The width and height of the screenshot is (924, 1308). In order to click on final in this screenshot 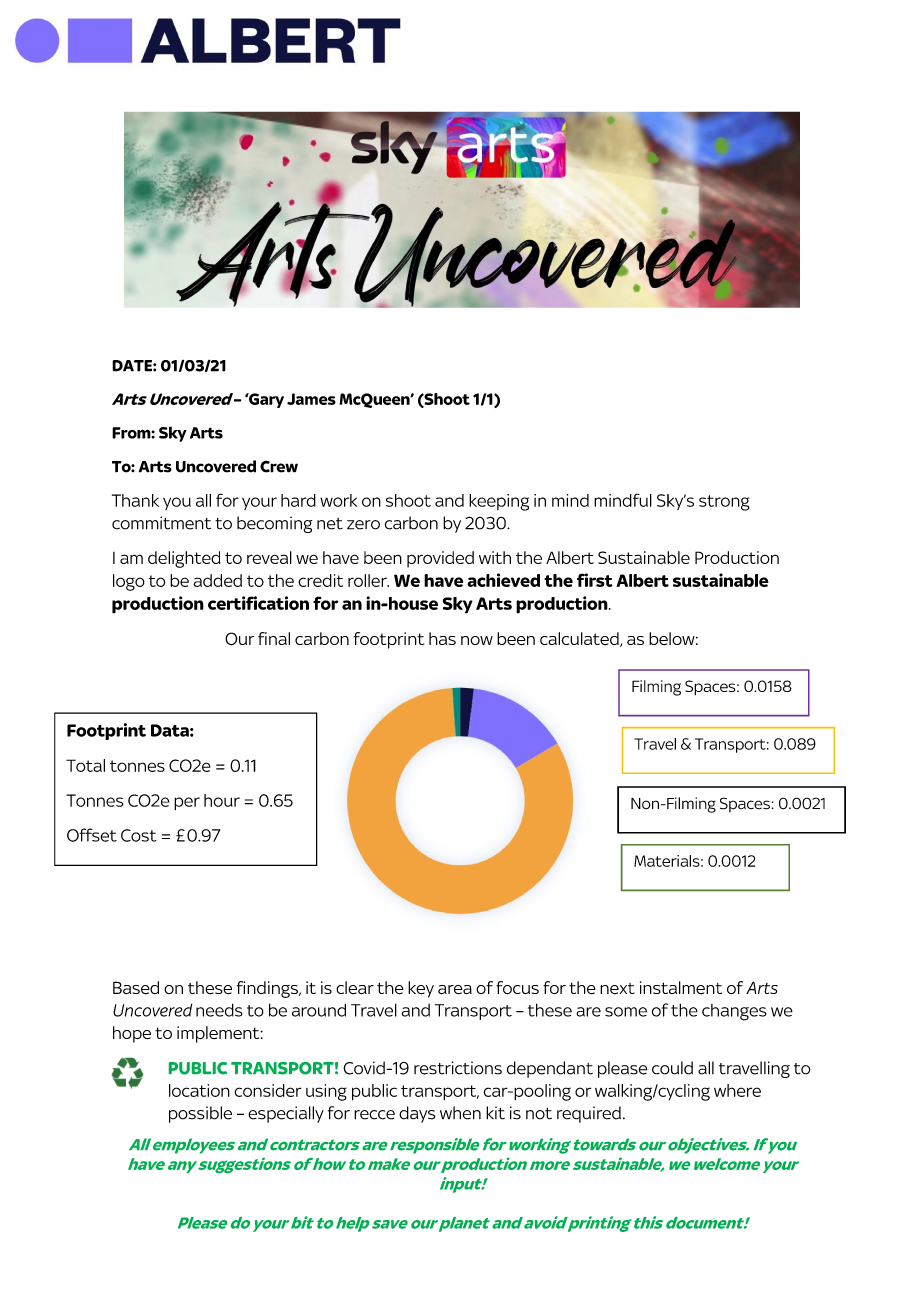, I will do `click(274, 638)`.
